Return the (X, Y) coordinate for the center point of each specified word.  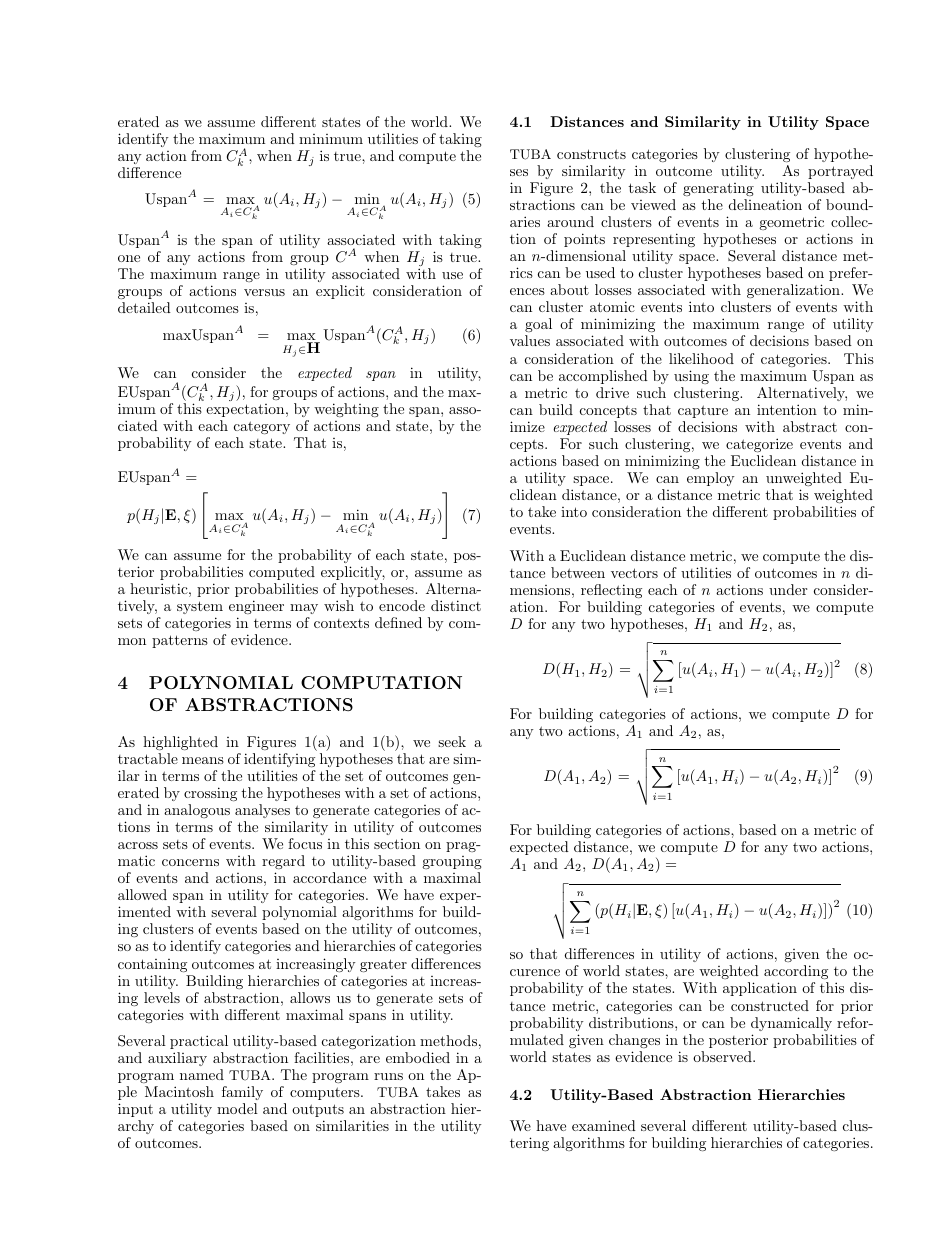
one (129, 258)
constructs (591, 154)
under (788, 589)
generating (718, 189)
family (242, 1093)
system (200, 607)
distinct (456, 605)
